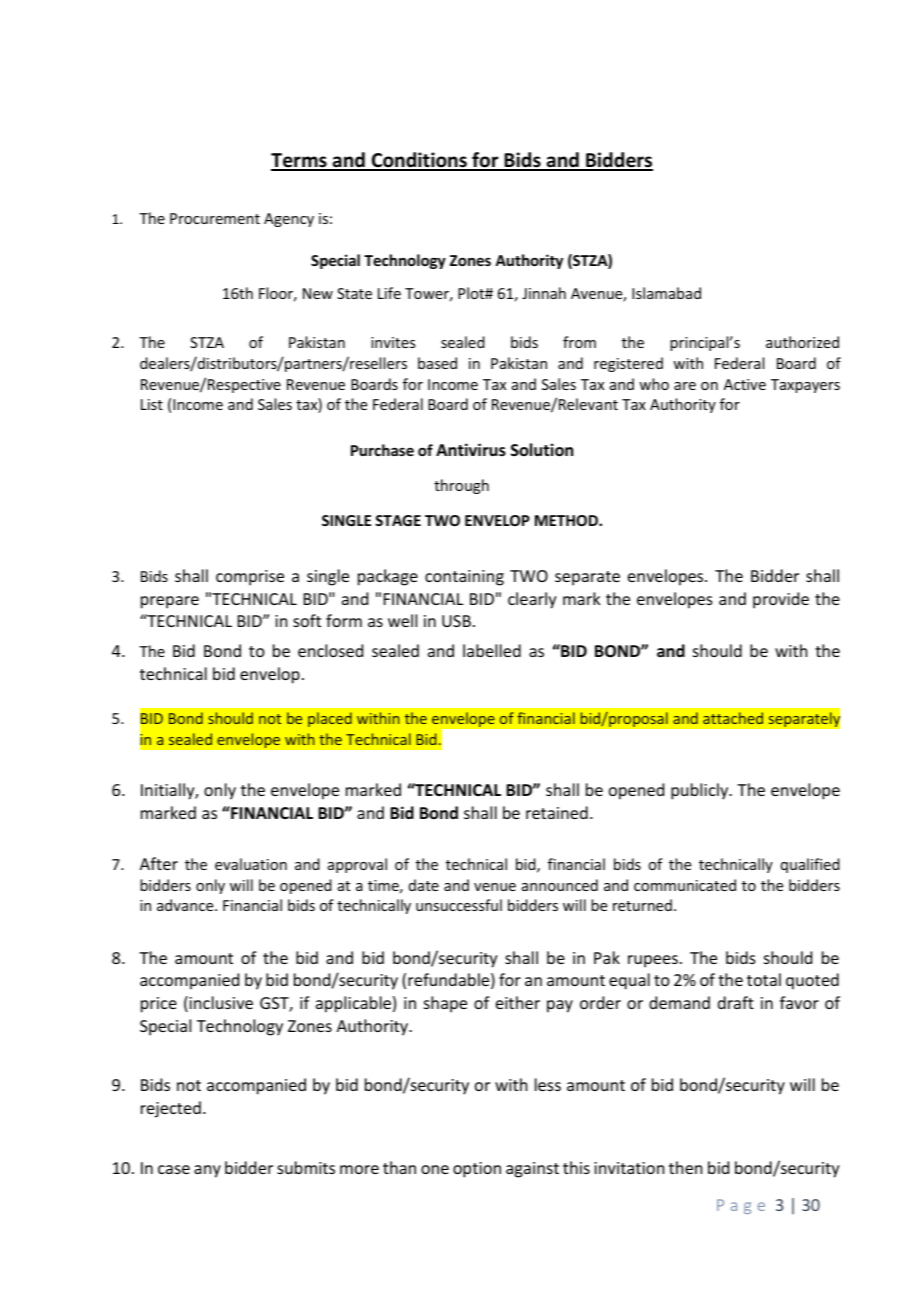  What do you see at coordinates (666, 293) in the screenshot?
I see `Islamabad` at bounding box center [666, 293].
